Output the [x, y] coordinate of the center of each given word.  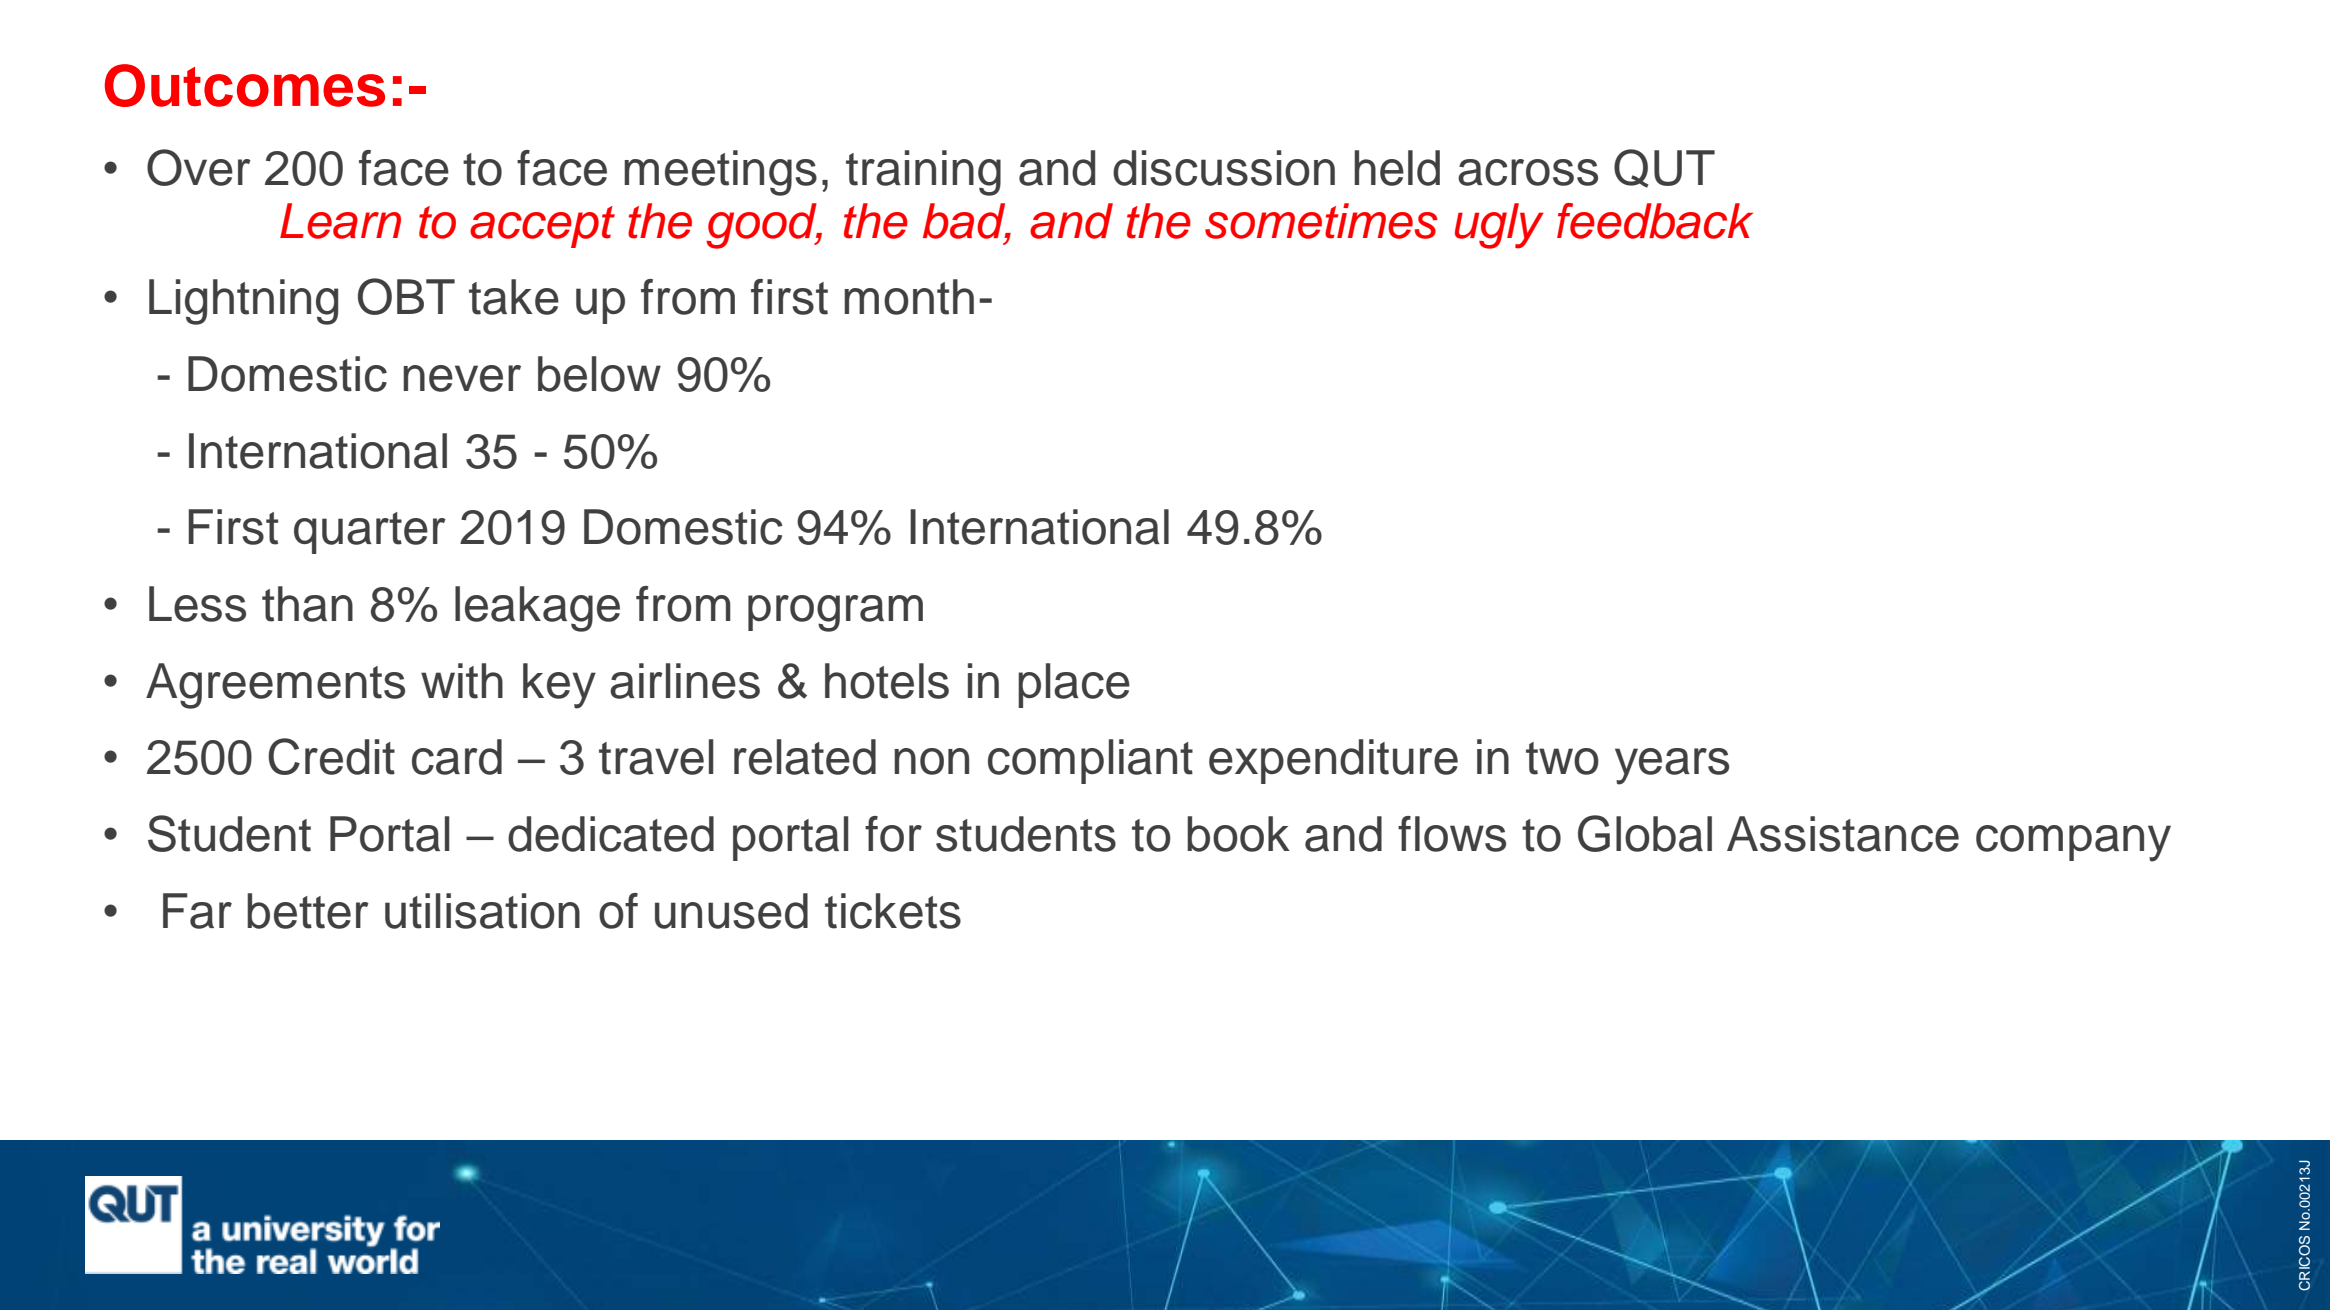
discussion [1224, 168]
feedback [1655, 221]
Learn [340, 221]
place [1074, 685]
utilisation [482, 911]
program [835, 613]
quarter [370, 533]
